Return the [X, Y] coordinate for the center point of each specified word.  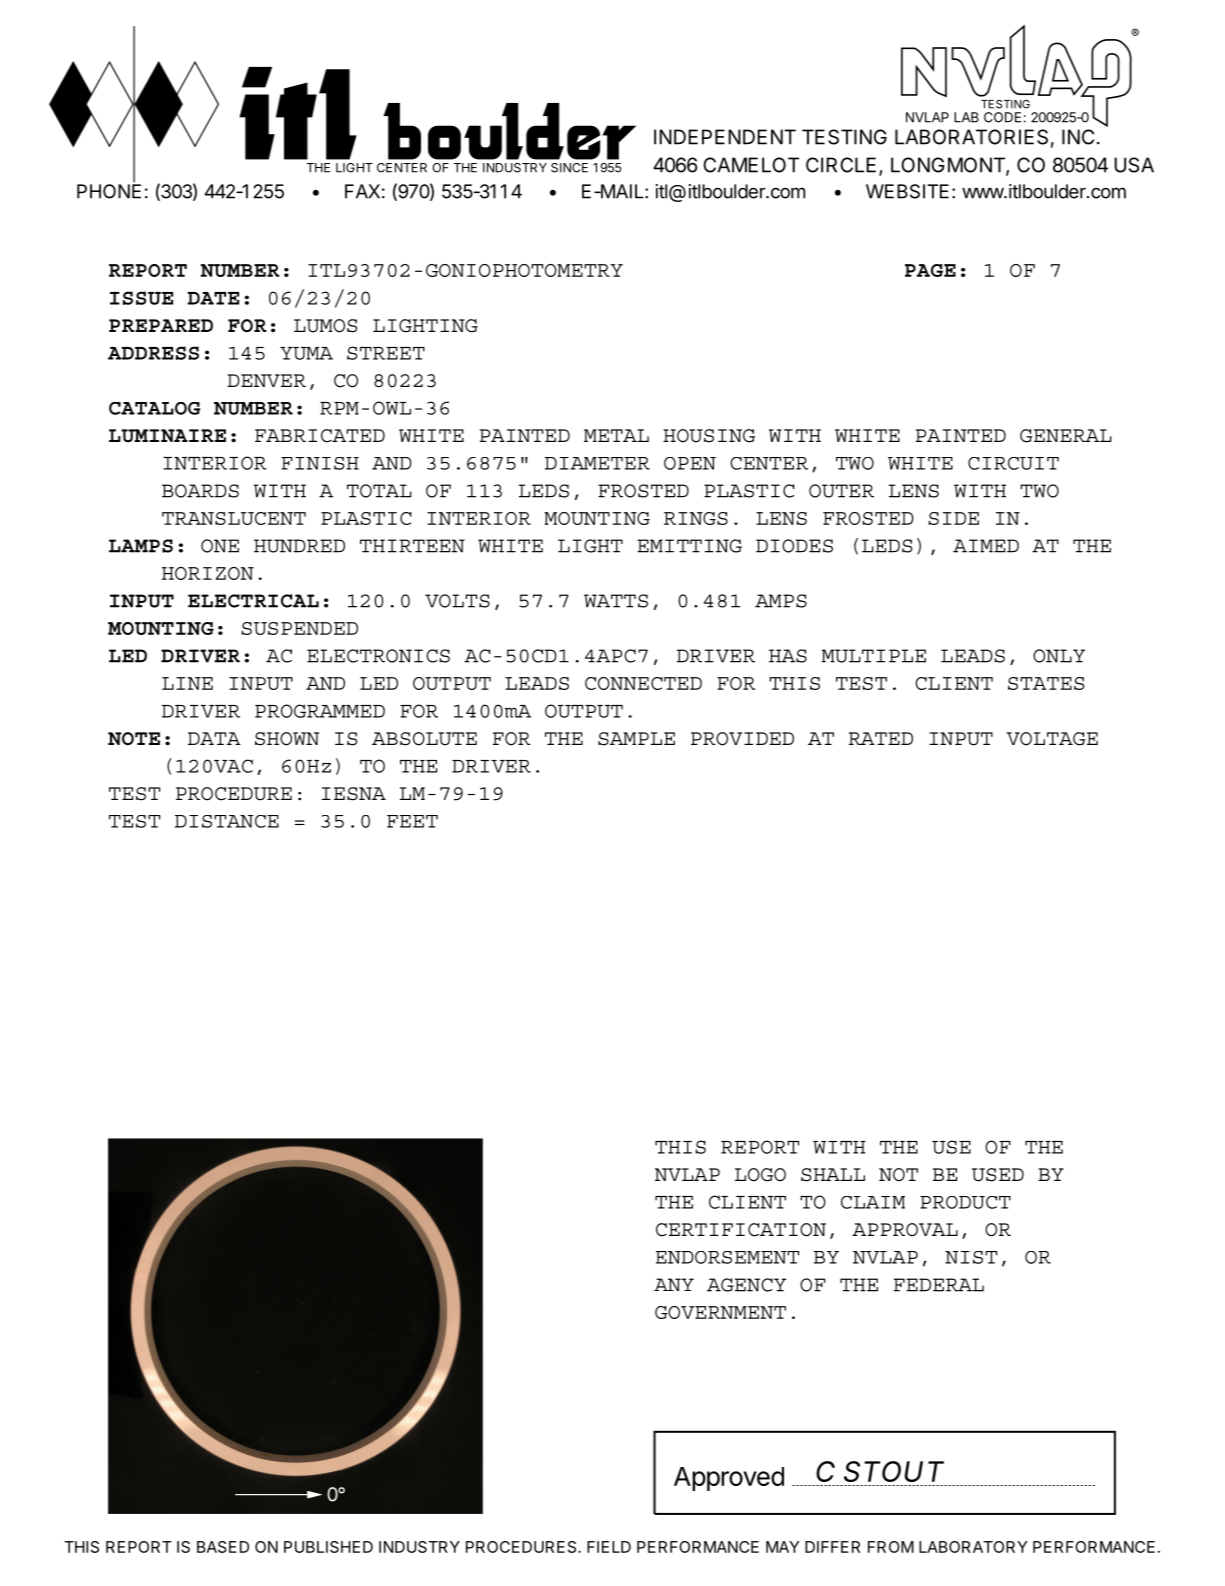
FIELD [609, 1547]
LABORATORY [973, 1547]
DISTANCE [227, 821]
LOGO [760, 1175]
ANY [674, 1284]
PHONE [109, 190]
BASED [223, 1547]
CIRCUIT [1013, 463]
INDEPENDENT [725, 137]
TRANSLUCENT [234, 518]
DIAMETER [597, 463]
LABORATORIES [971, 137]
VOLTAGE [1052, 739]
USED [998, 1175]
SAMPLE [636, 739]
